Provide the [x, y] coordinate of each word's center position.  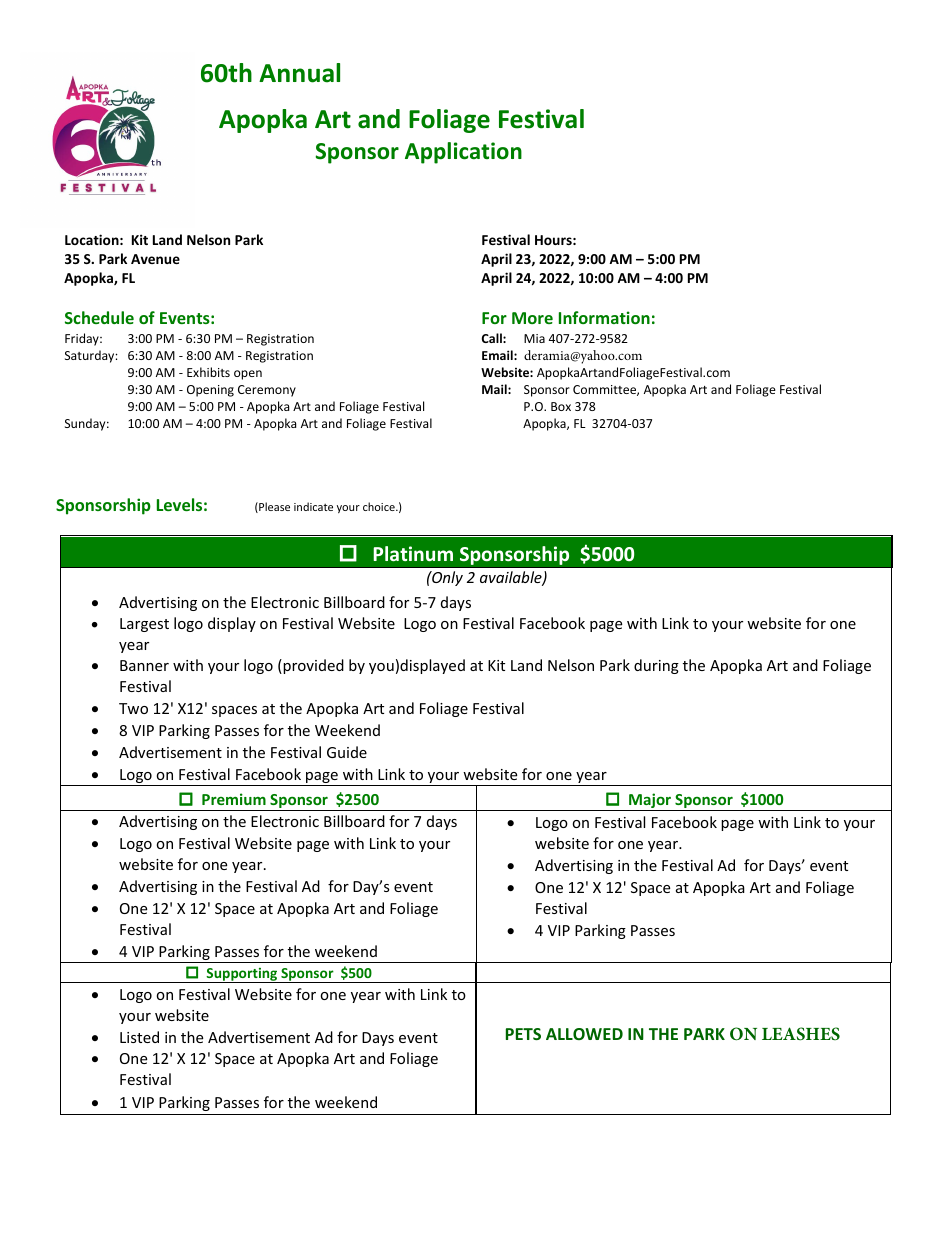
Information [604, 317]
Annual [299, 73]
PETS [523, 1034]
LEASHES [801, 1034]
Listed [139, 1037]
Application [463, 153]
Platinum [413, 553]
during [656, 666]
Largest [144, 625]
